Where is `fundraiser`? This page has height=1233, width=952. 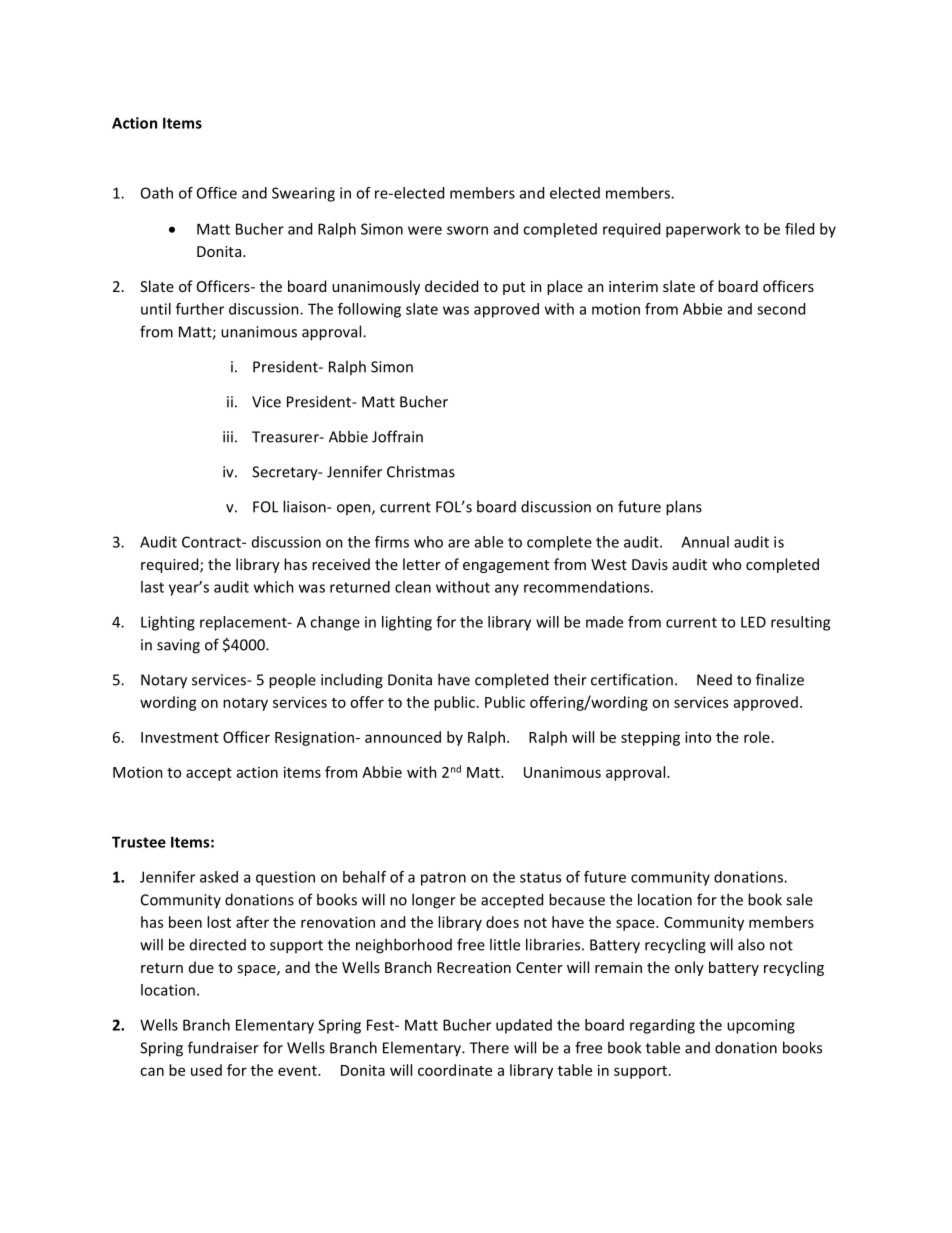 fundraiser is located at coordinates (223, 1047).
